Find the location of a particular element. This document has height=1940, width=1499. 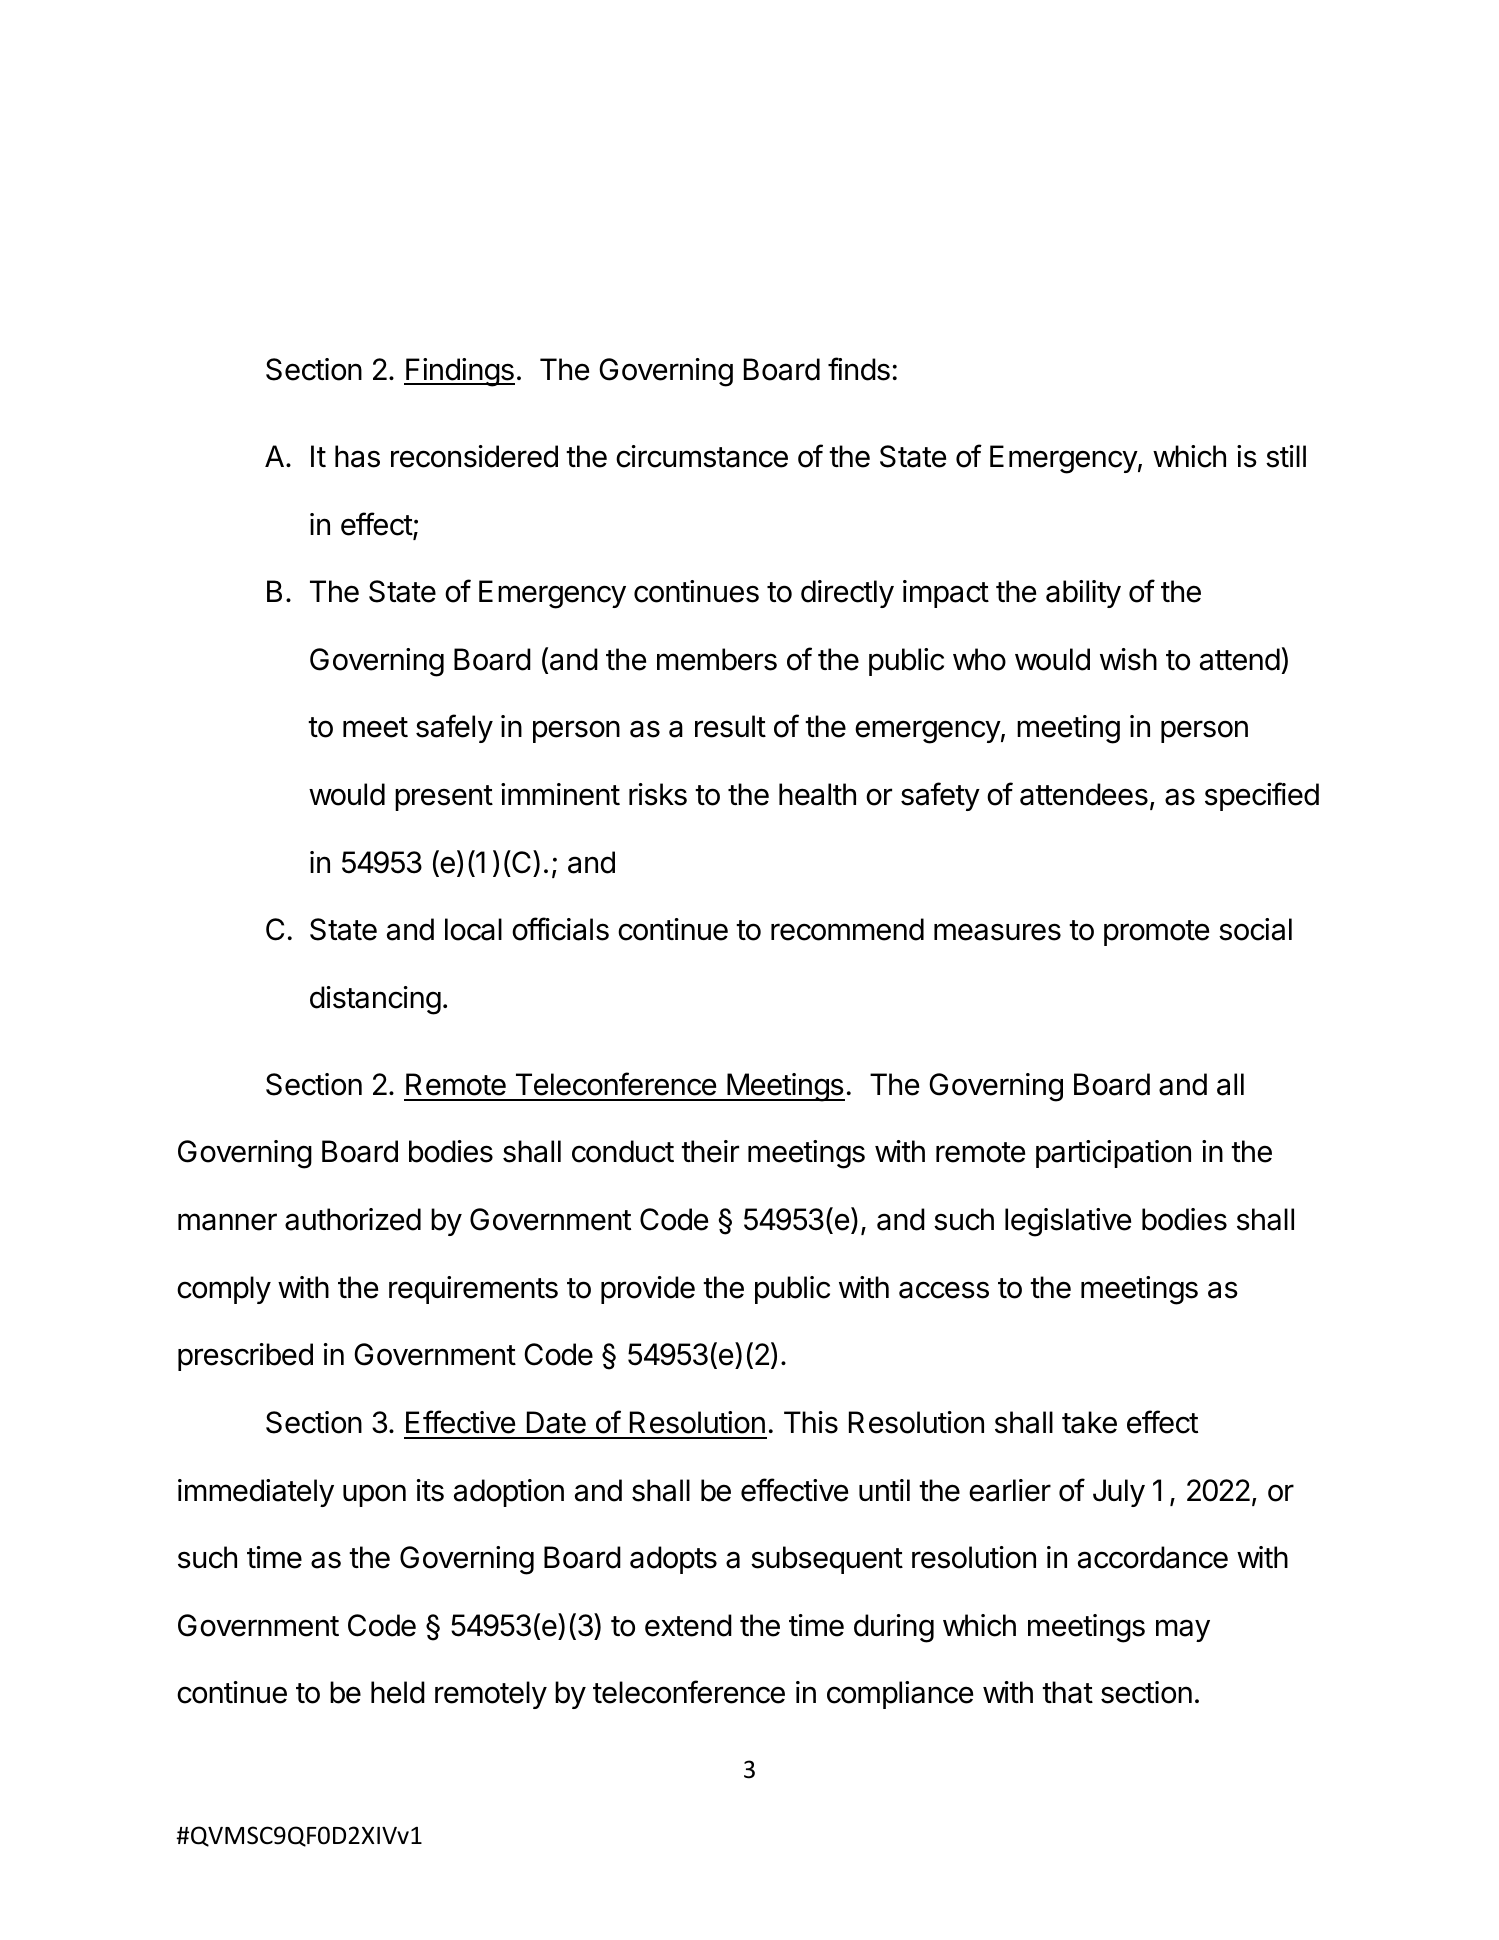

authorized is located at coordinates (353, 1219).
